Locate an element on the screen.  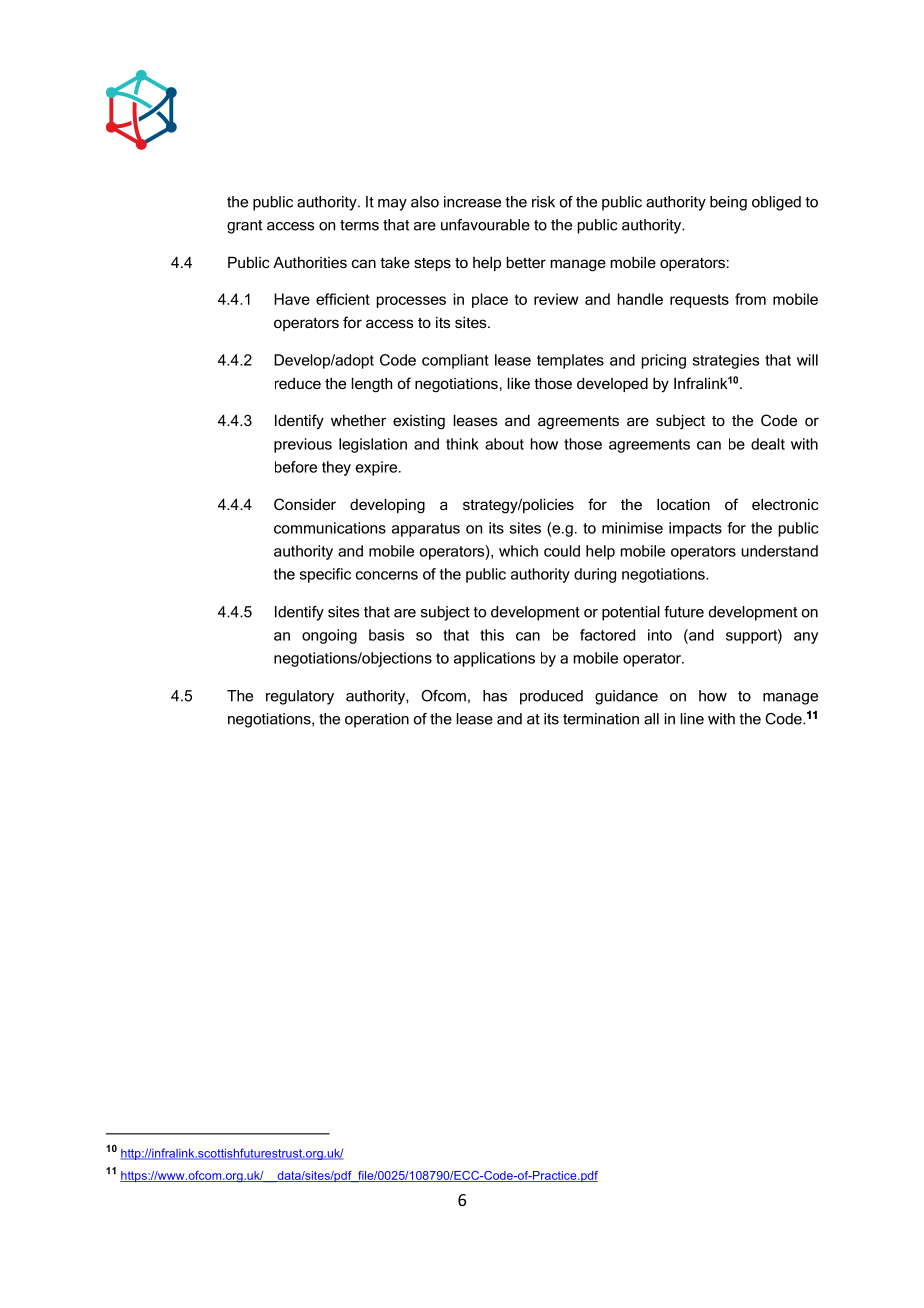
about is located at coordinates (504, 444).
